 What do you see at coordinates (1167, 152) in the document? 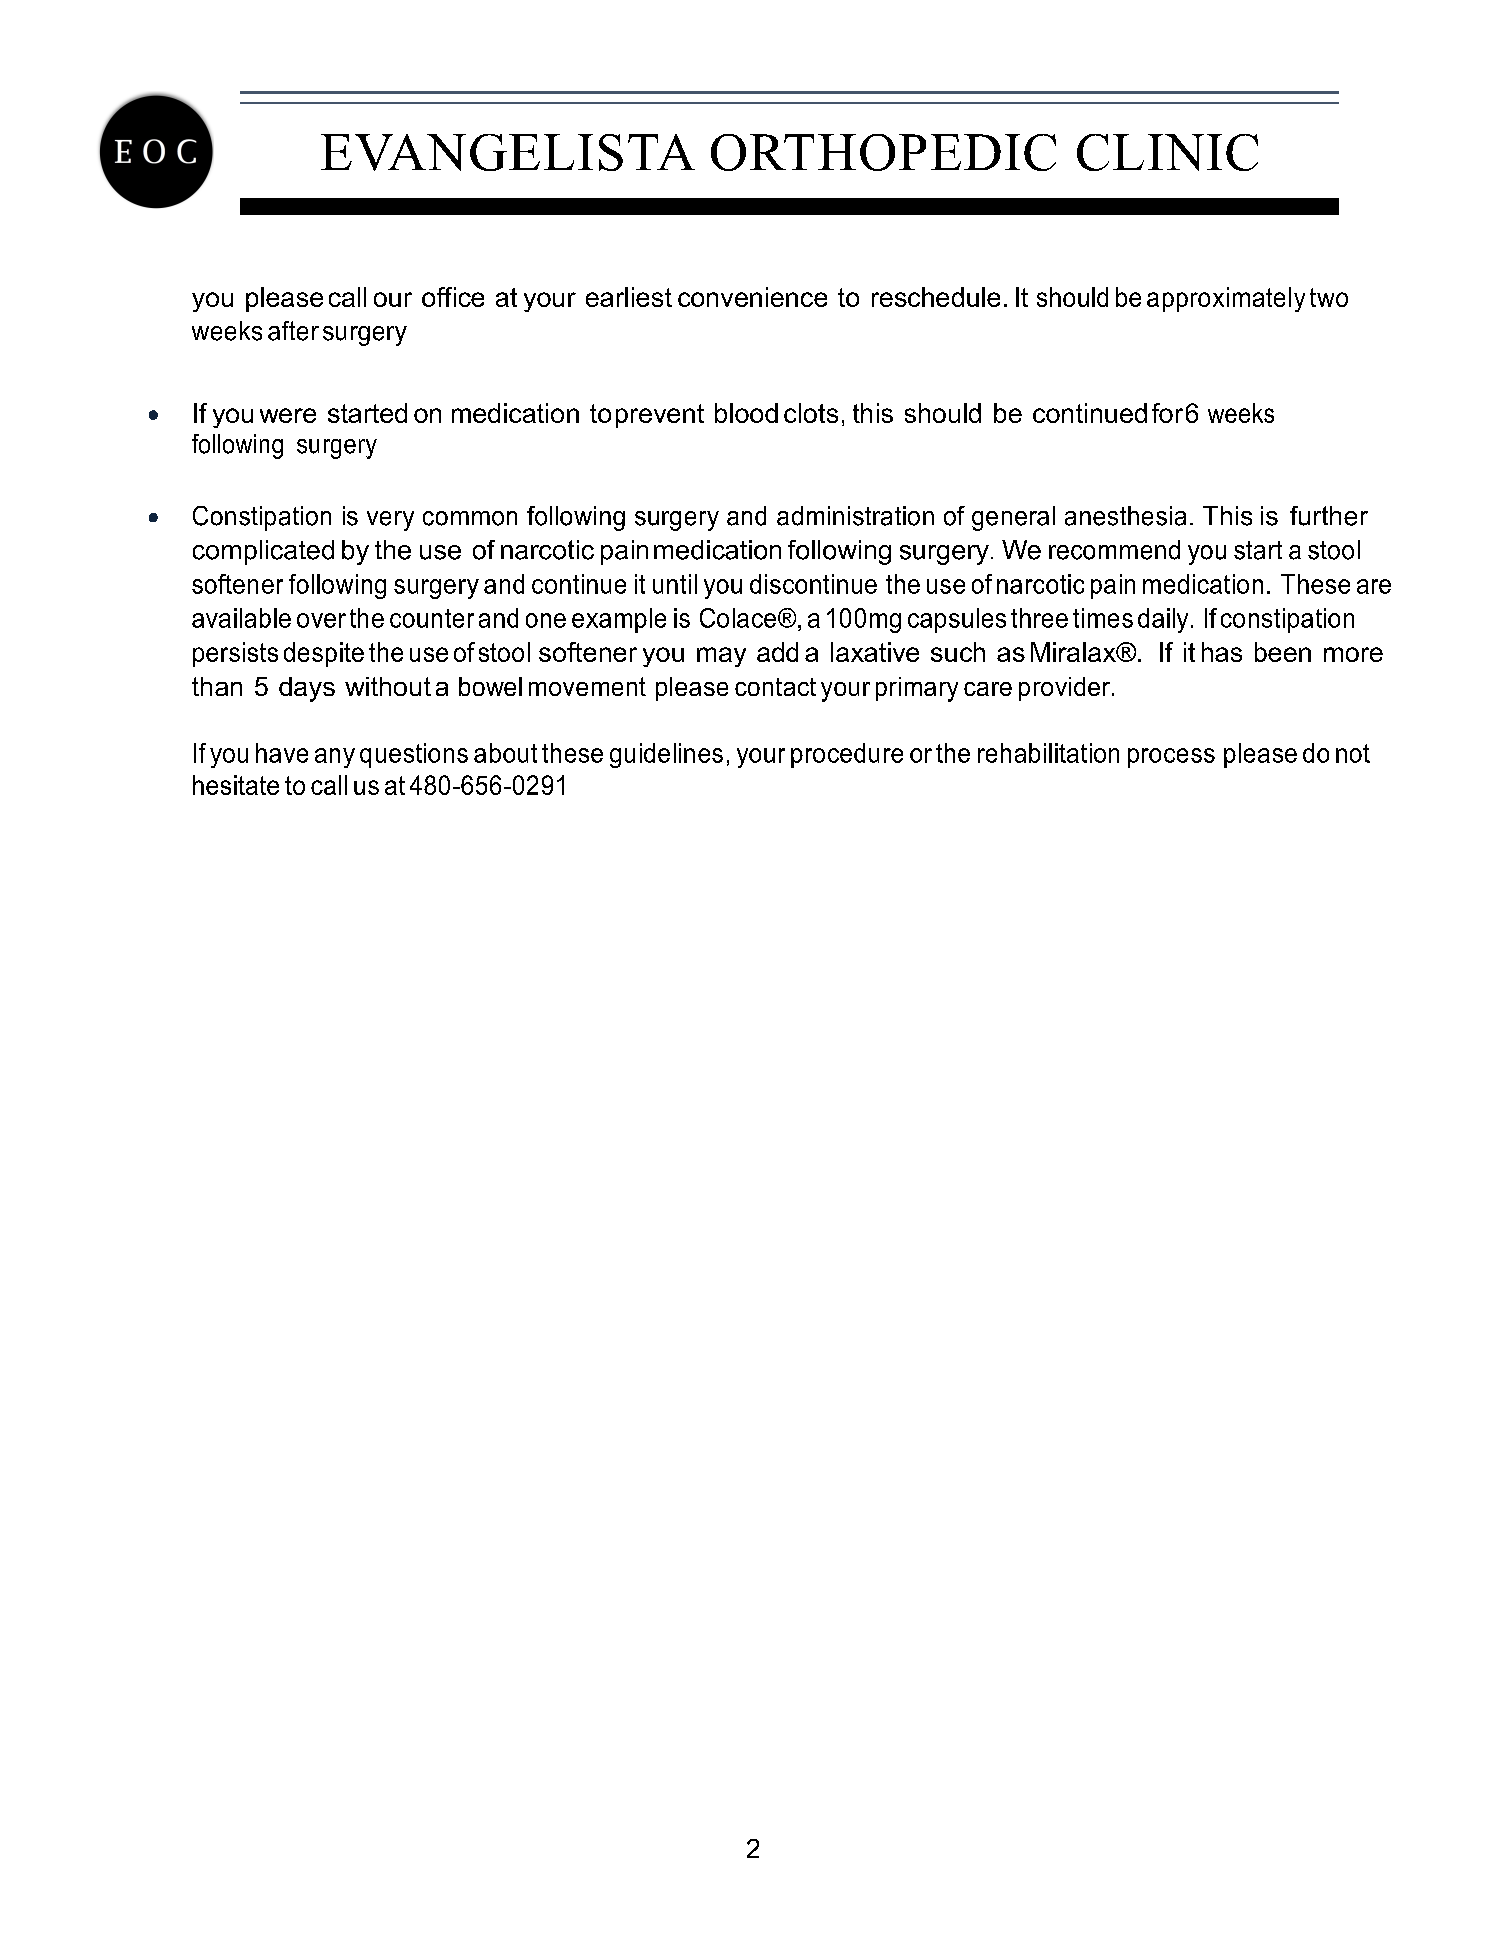
I see `CLINIC` at bounding box center [1167, 152].
